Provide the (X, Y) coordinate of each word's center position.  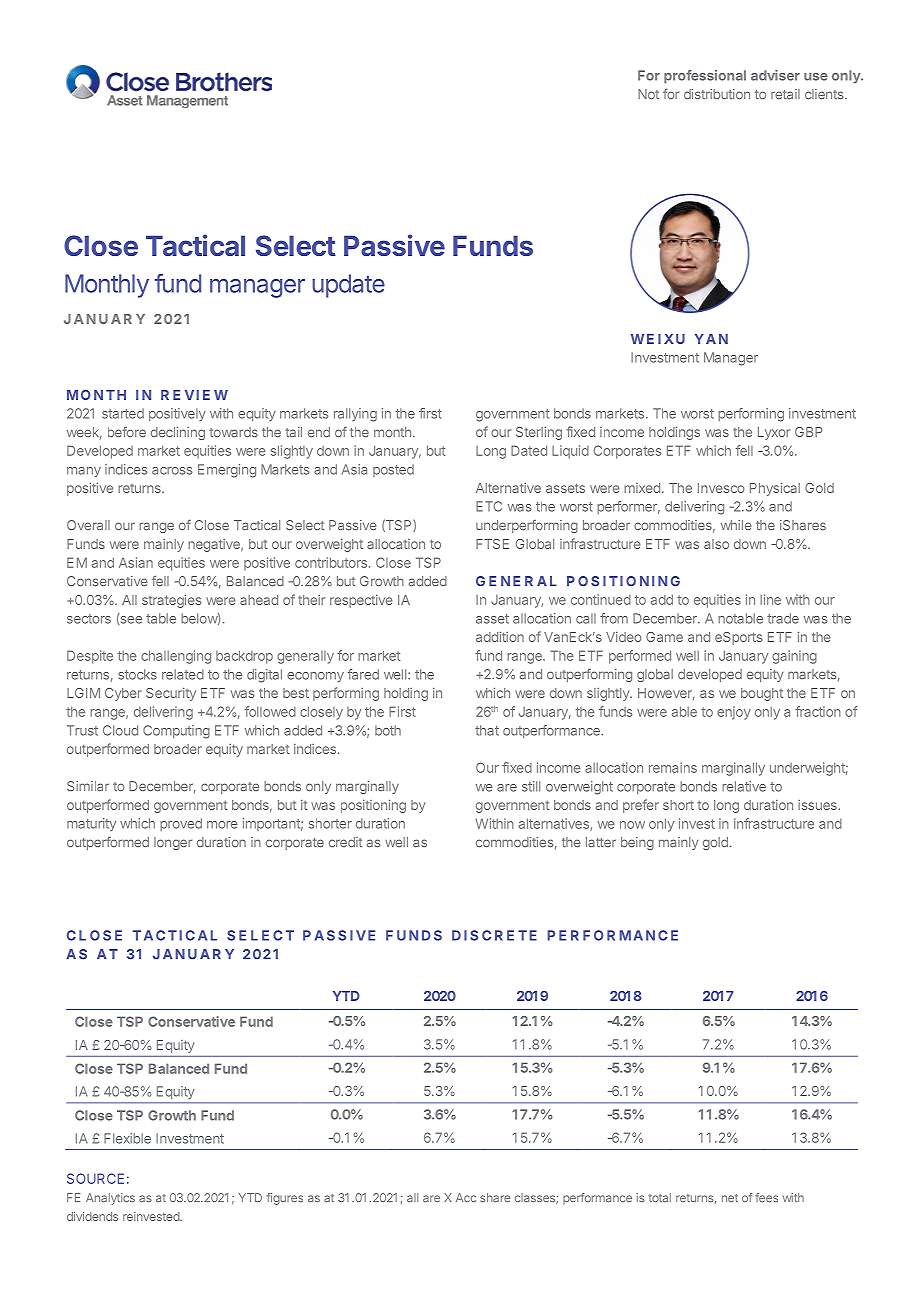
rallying (355, 415)
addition (500, 636)
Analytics (110, 1199)
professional (705, 76)
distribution (717, 94)
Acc (466, 1197)
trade (783, 618)
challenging (176, 657)
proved (181, 824)
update (348, 286)
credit (345, 842)
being (637, 843)
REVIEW (194, 395)
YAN (711, 339)
